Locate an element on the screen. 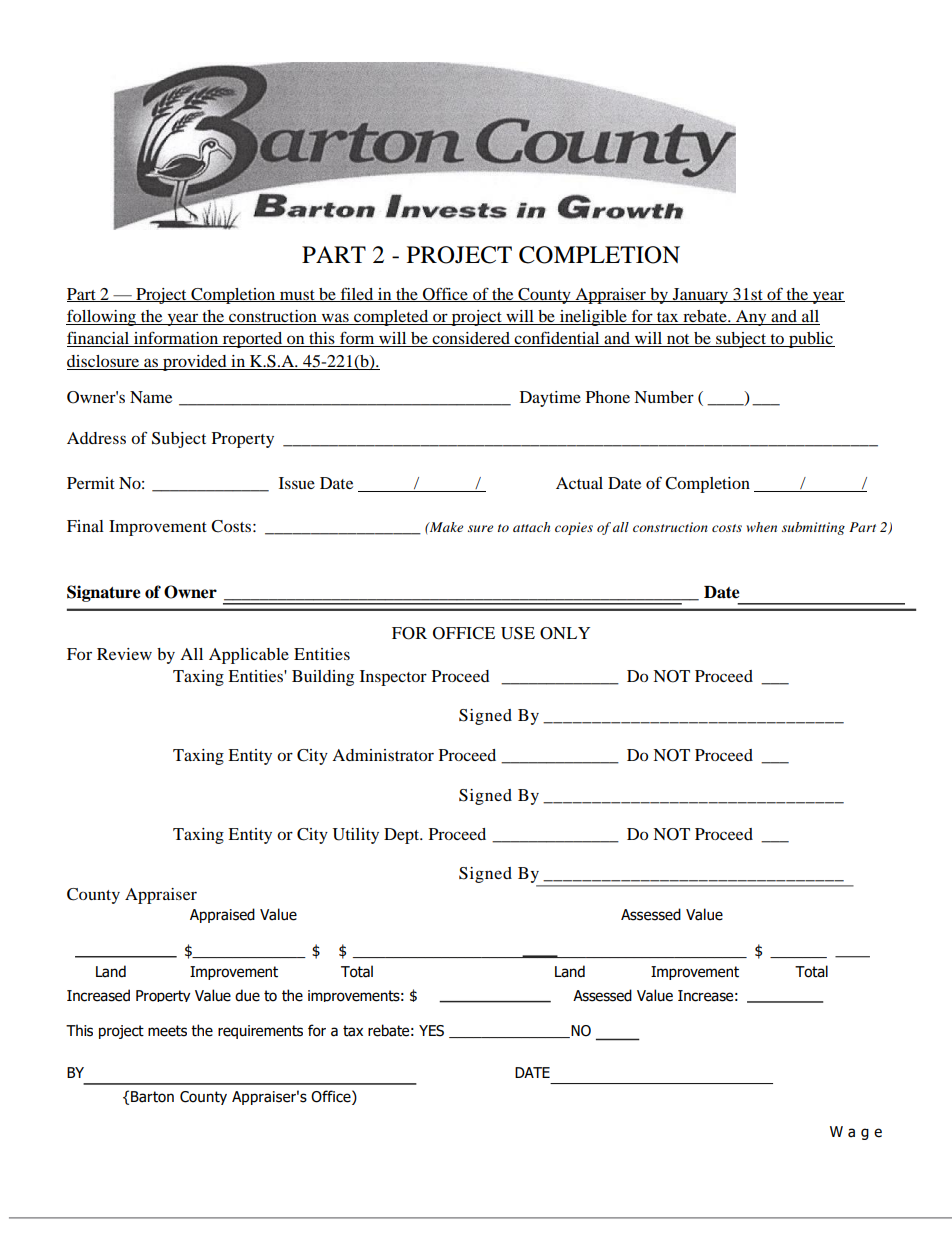 The height and width of the screenshot is (1233, 952). following is located at coordinates (102, 317).
